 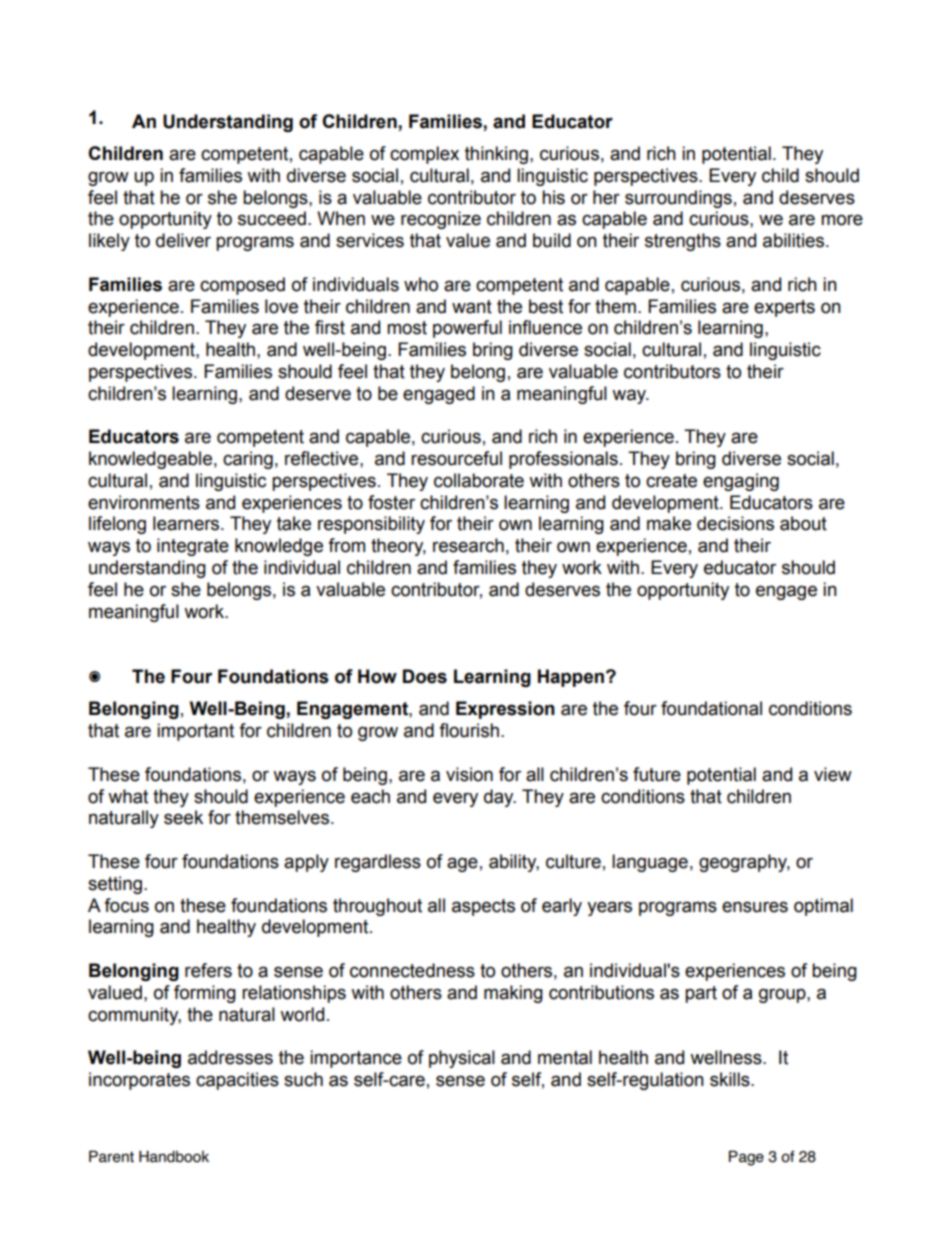 I want to click on Handbook, so click(x=174, y=1156).
